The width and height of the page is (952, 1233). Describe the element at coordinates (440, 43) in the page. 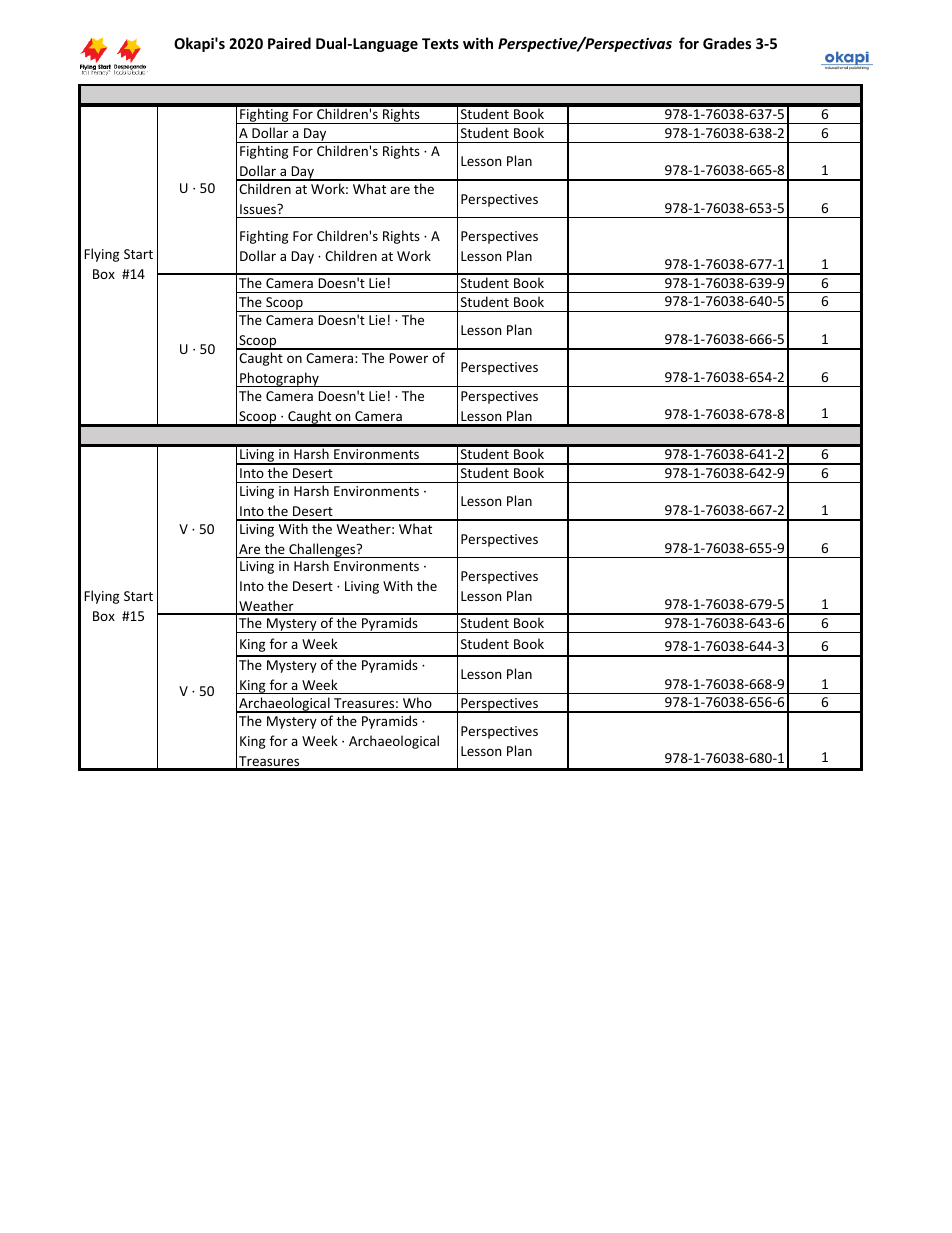

I see `Texts` at that location.
